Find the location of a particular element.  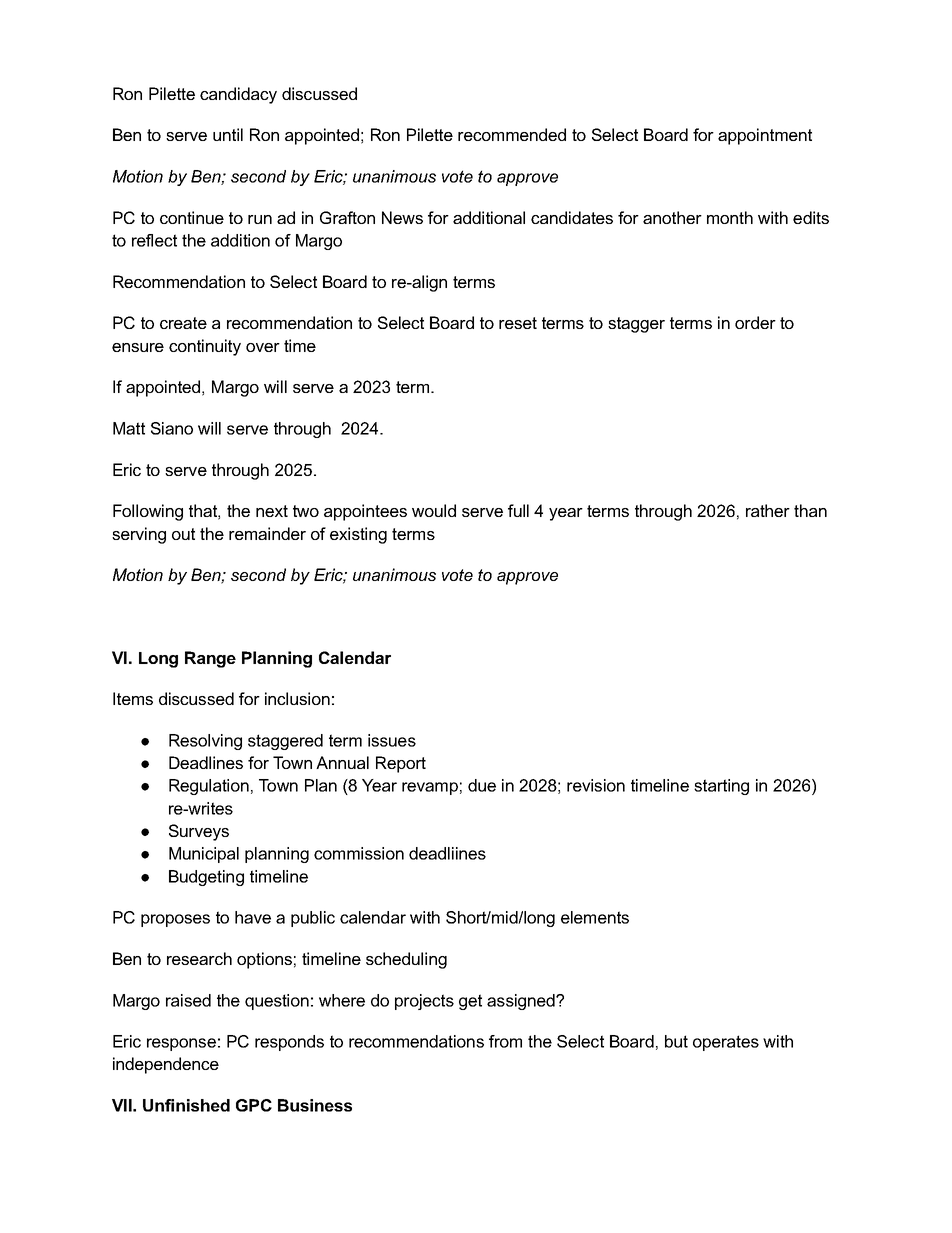

rather is located at coordinates (768, 510).
